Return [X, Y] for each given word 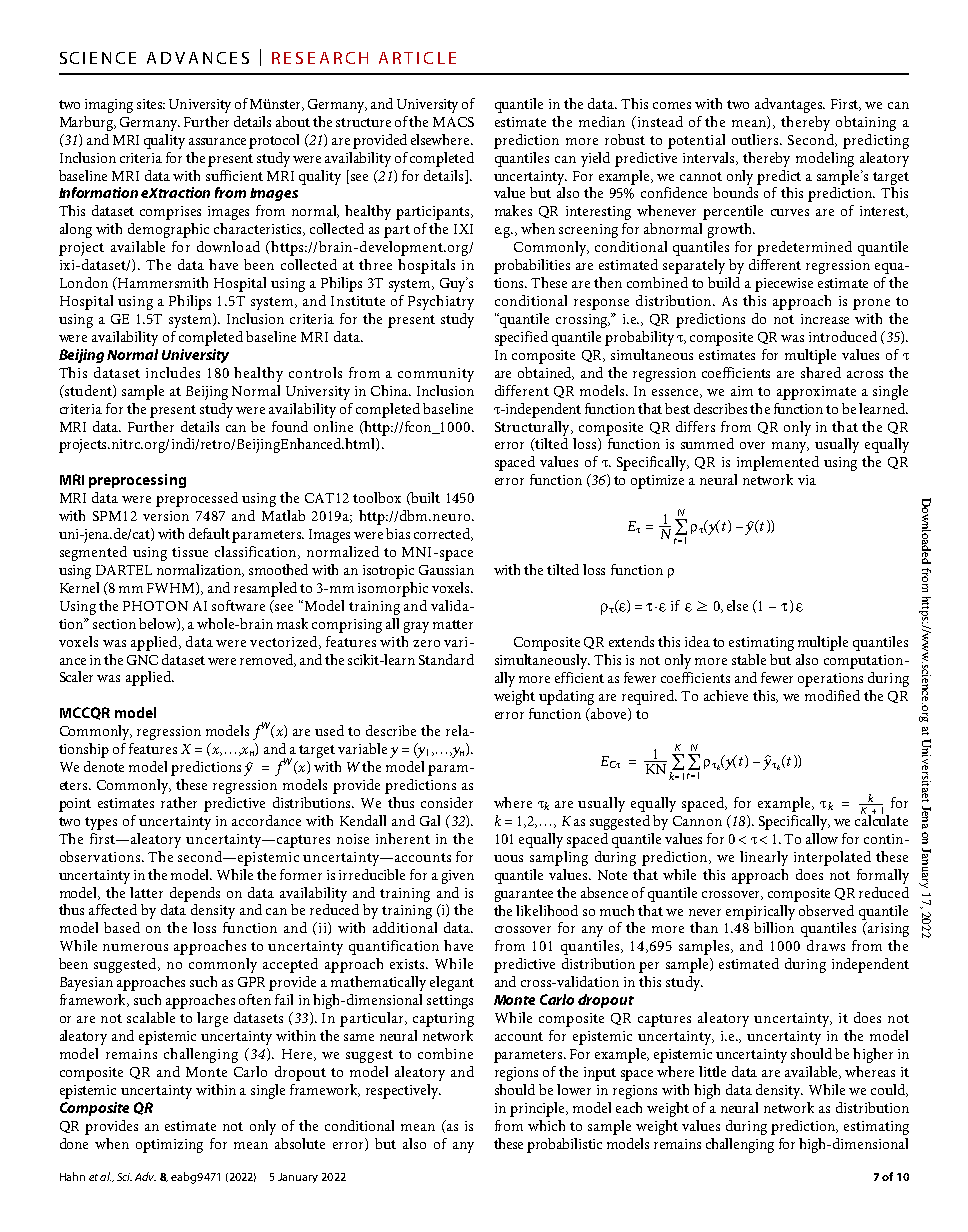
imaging [109, 106]
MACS [453, 122]
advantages [790, 105]
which [546, 1125]
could [889, 1090]
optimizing [169, 1146]
